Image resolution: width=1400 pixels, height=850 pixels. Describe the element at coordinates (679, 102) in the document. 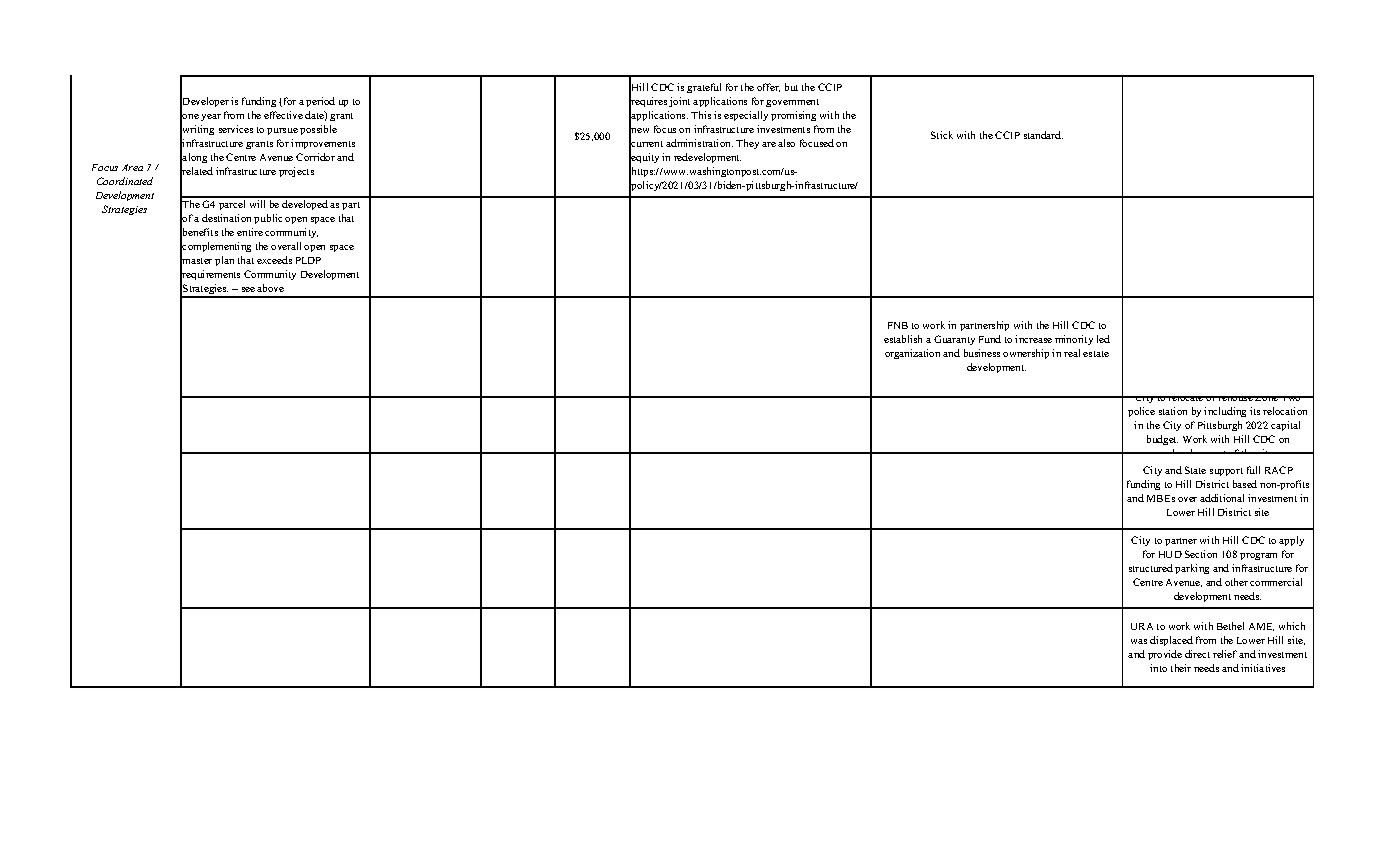

I see `joint` at that location.
